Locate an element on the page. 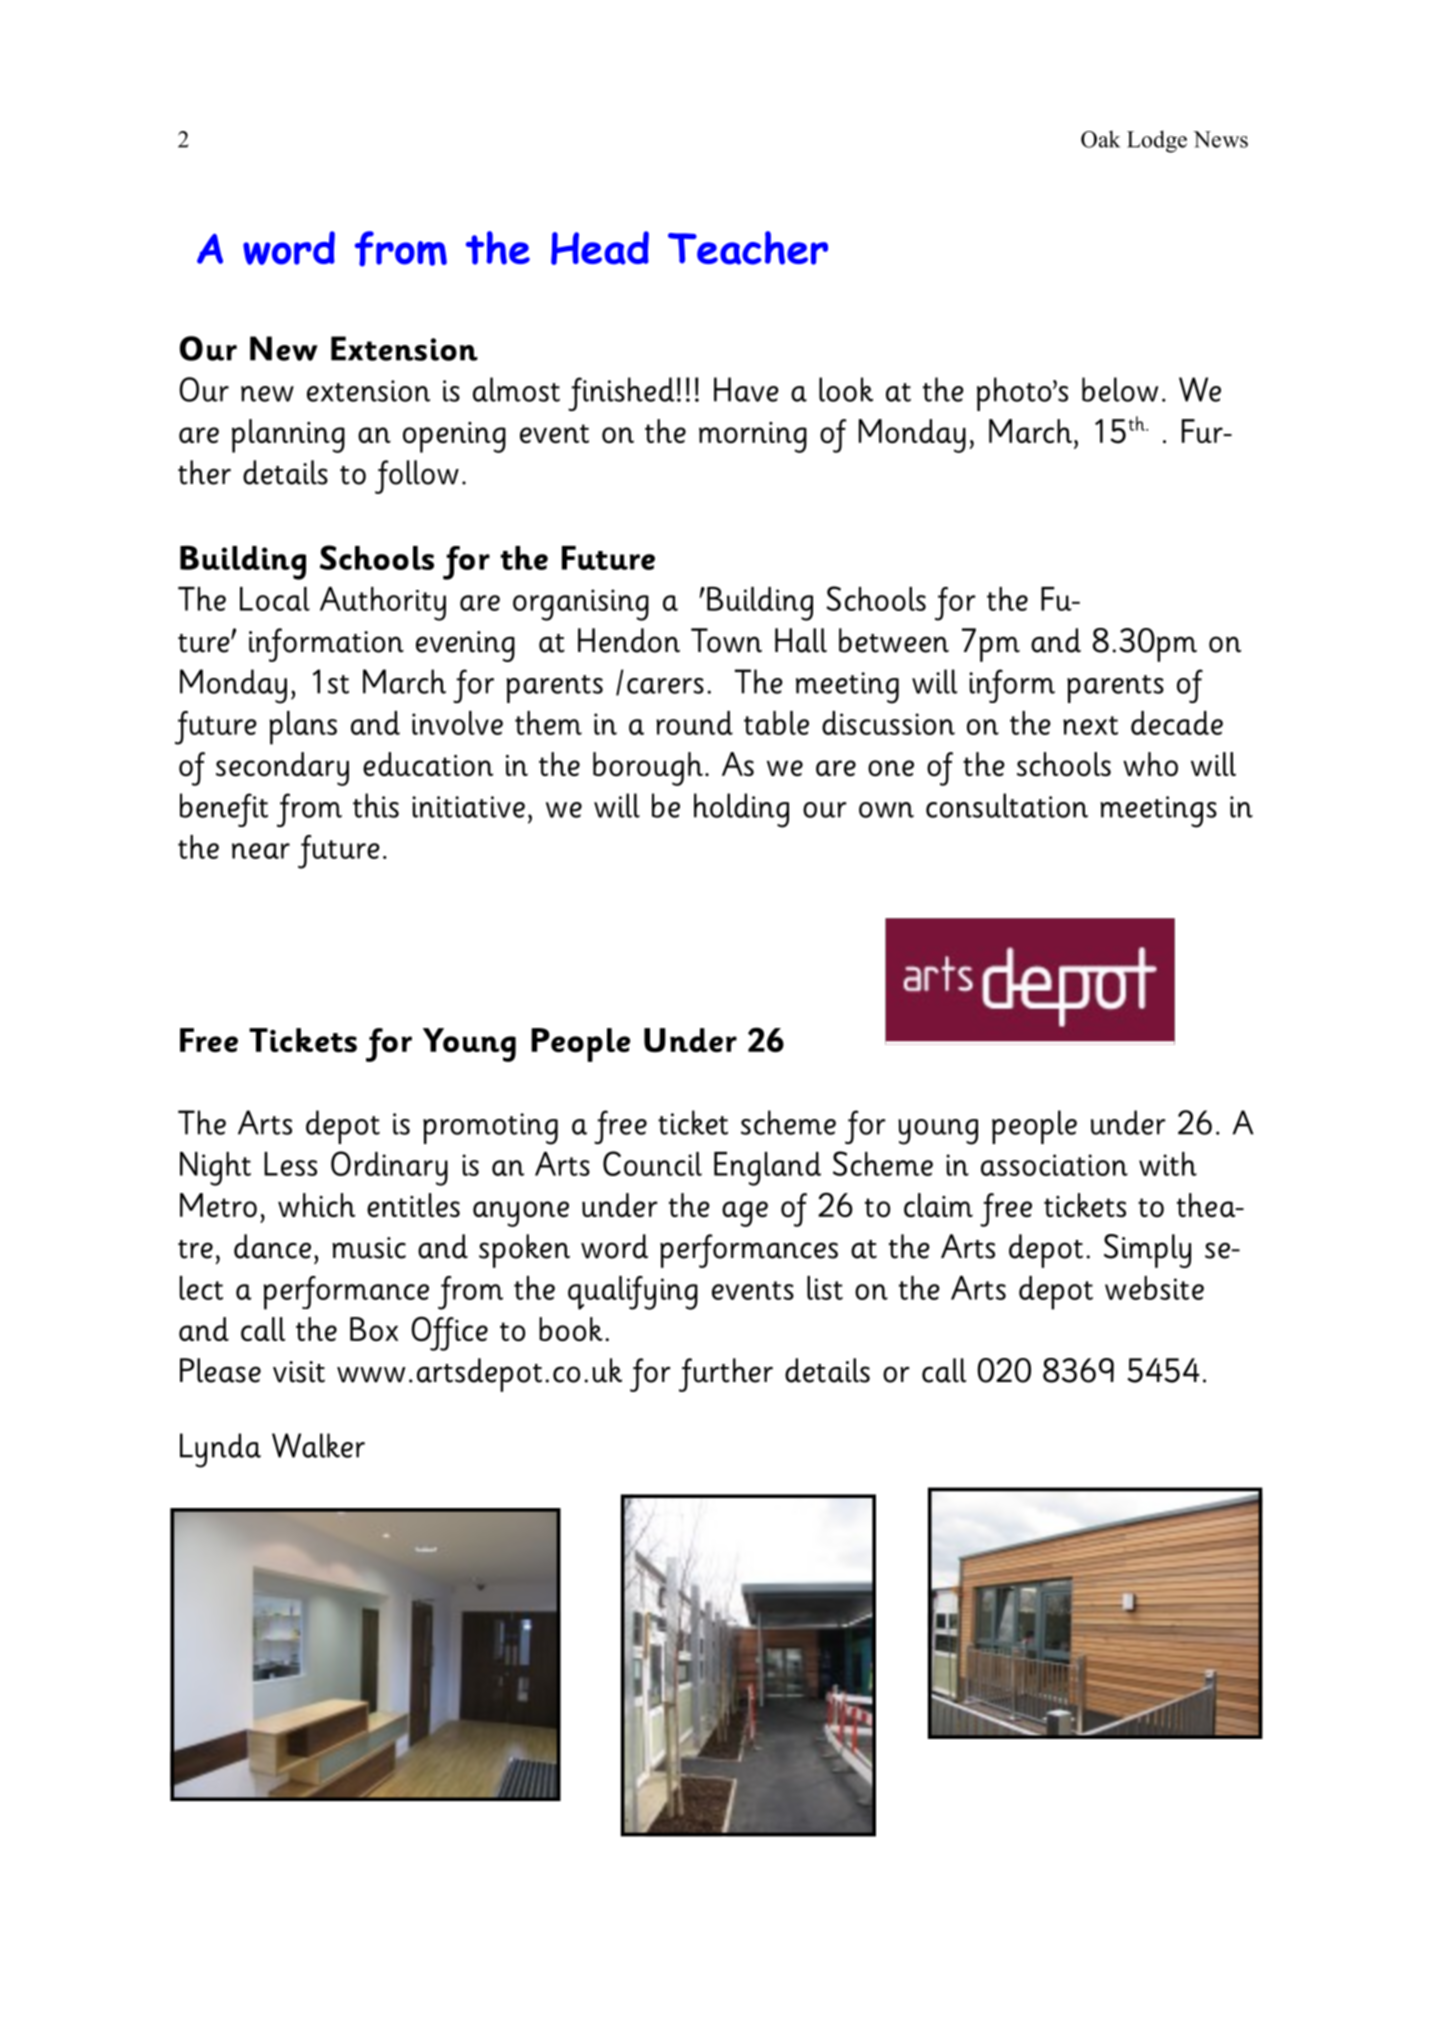 The image size is (1433, 2027). Teacher is located at coordinates (748, 248).
